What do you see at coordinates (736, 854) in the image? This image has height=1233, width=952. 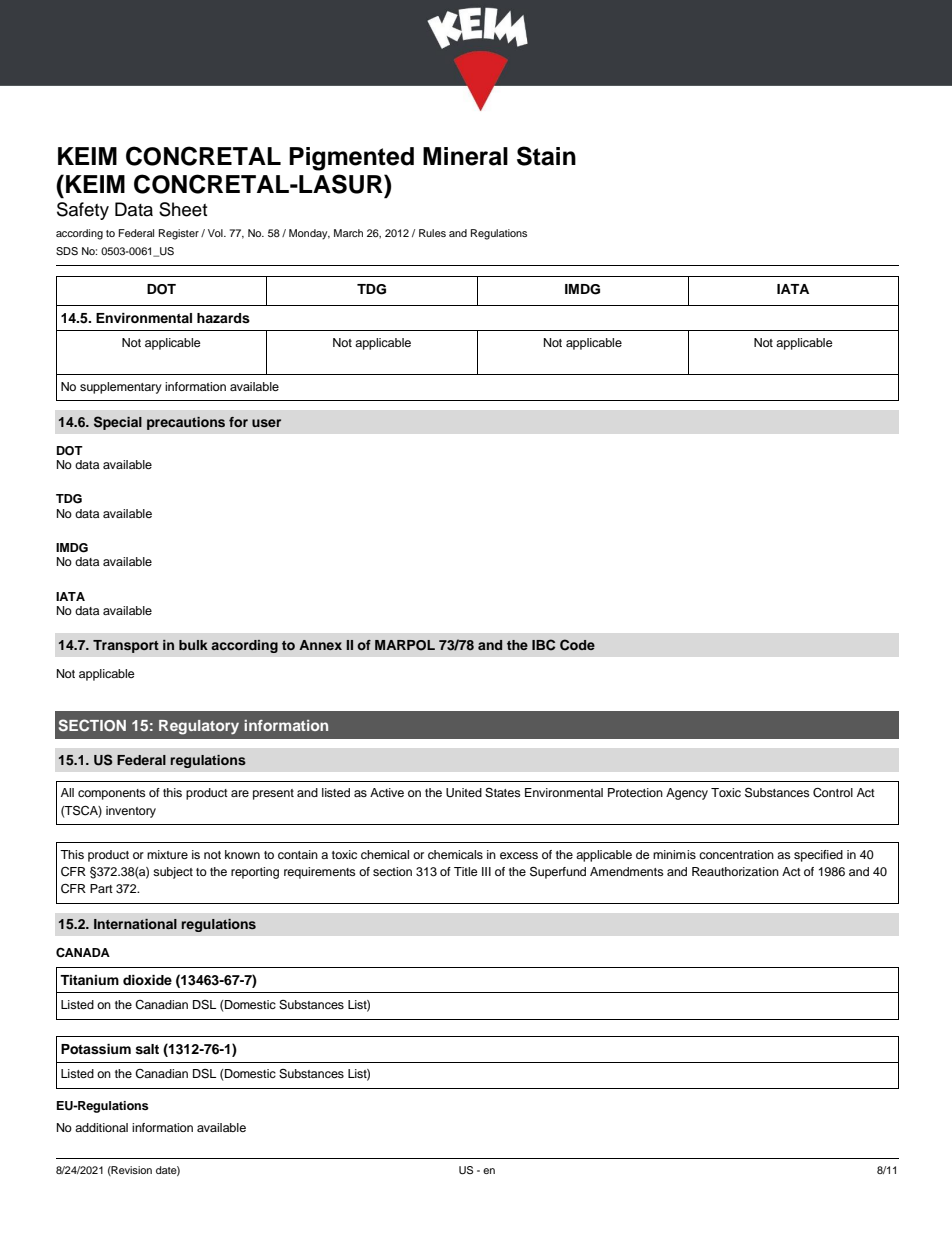 I see `concentration` at bounding box center [736, 854].
